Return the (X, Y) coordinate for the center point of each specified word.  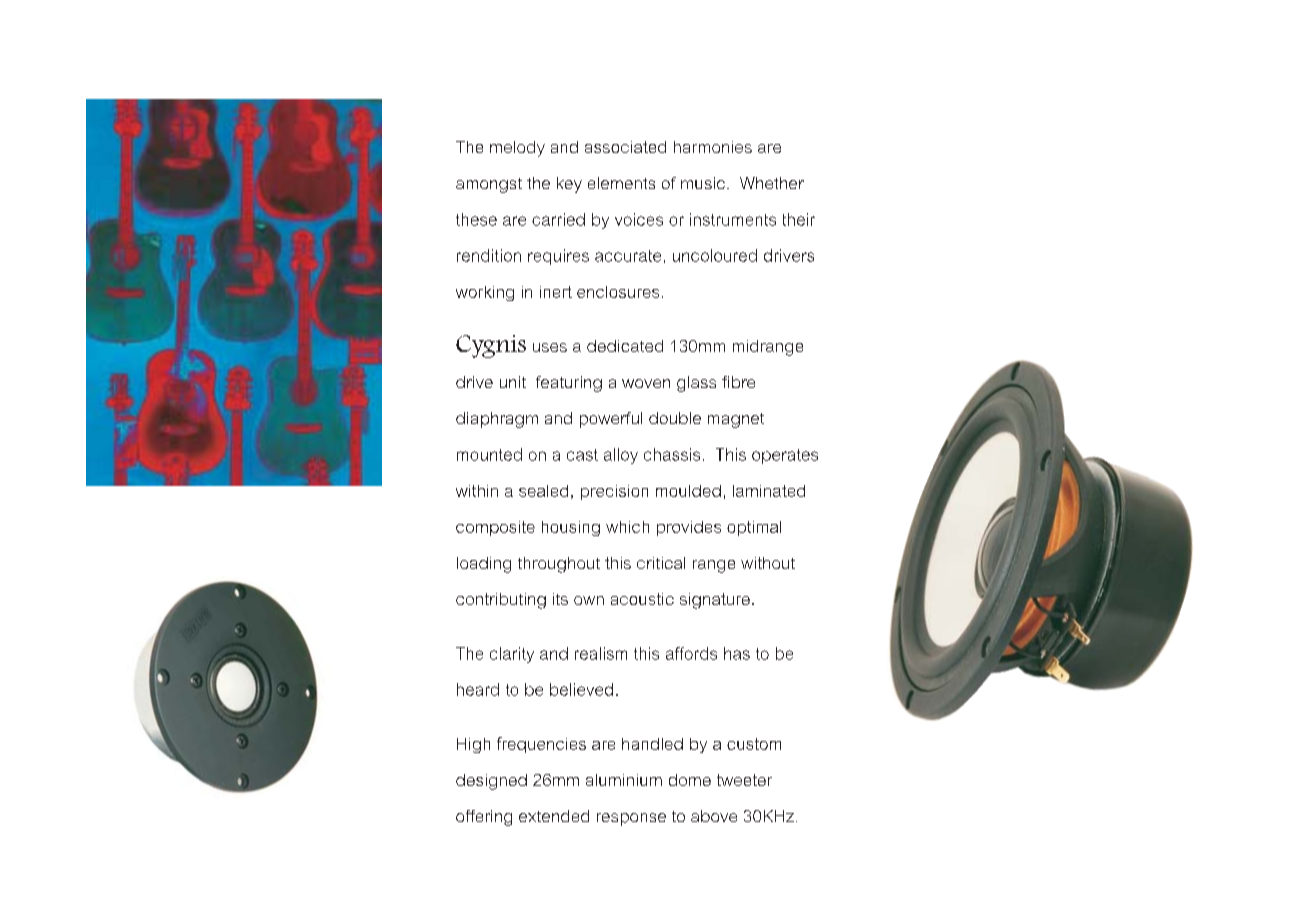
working (485, 293)
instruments (733, 219)
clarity (512, 655)
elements (621, 183)
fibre (738, 382)
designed (491, 782)
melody (517, 149)
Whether (772, 183)
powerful (611, 420)
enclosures (618, 292)
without (768, 563)
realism (601, 653)
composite (495, 528)
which (627, 527)
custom (754, 744)
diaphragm (497, 420)
